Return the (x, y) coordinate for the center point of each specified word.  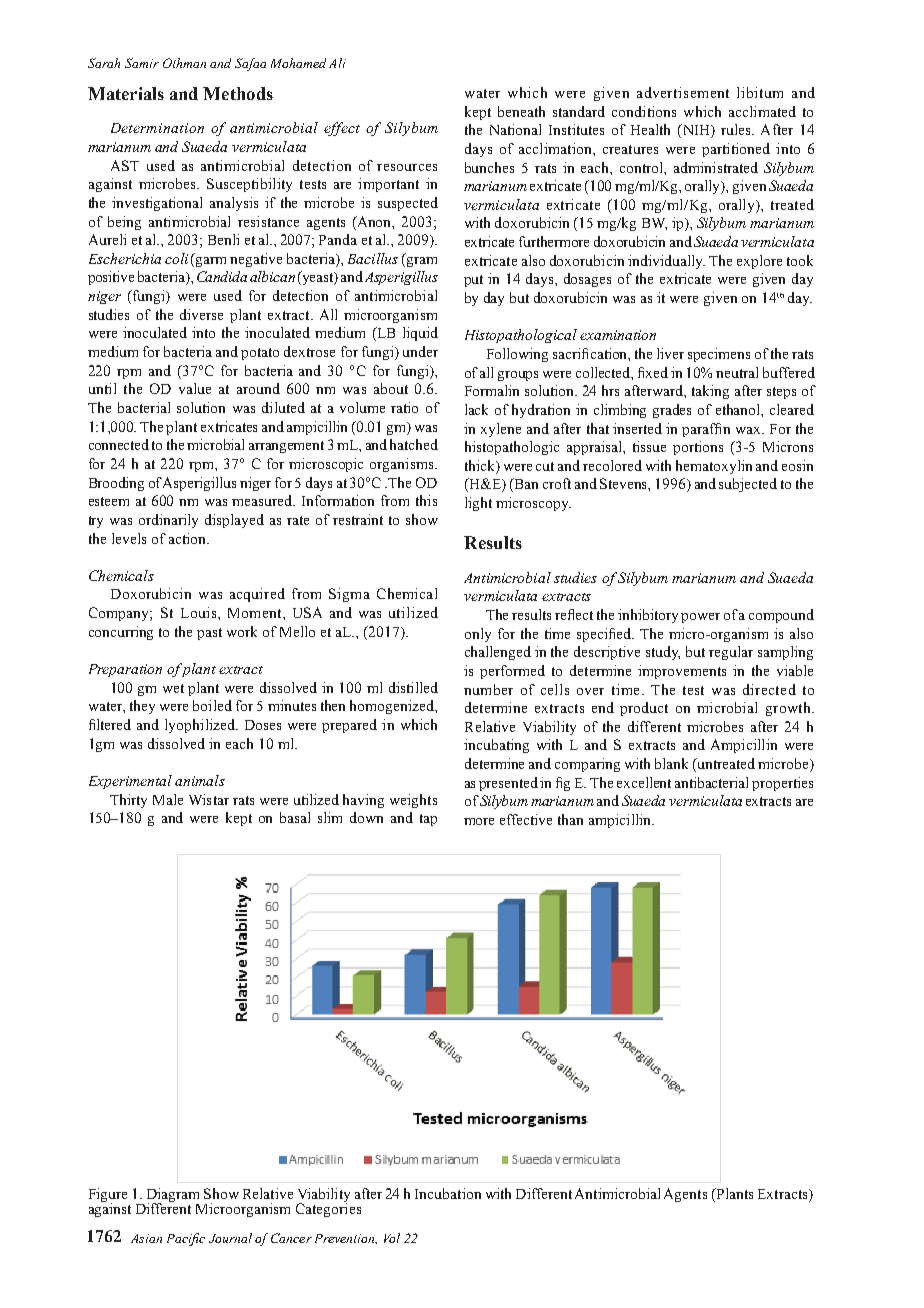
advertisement (683, 92)
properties (782, 784)
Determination (157, 128)
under (420, 351)
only (478, 635)
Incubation (448, 1193)
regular (731, 653)
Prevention (346, 1239)
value (195, 388)
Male (168, 799)
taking (710, 392)
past (209, 634)
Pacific (186, 1239)
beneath (521, 111)
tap (428, 820)
